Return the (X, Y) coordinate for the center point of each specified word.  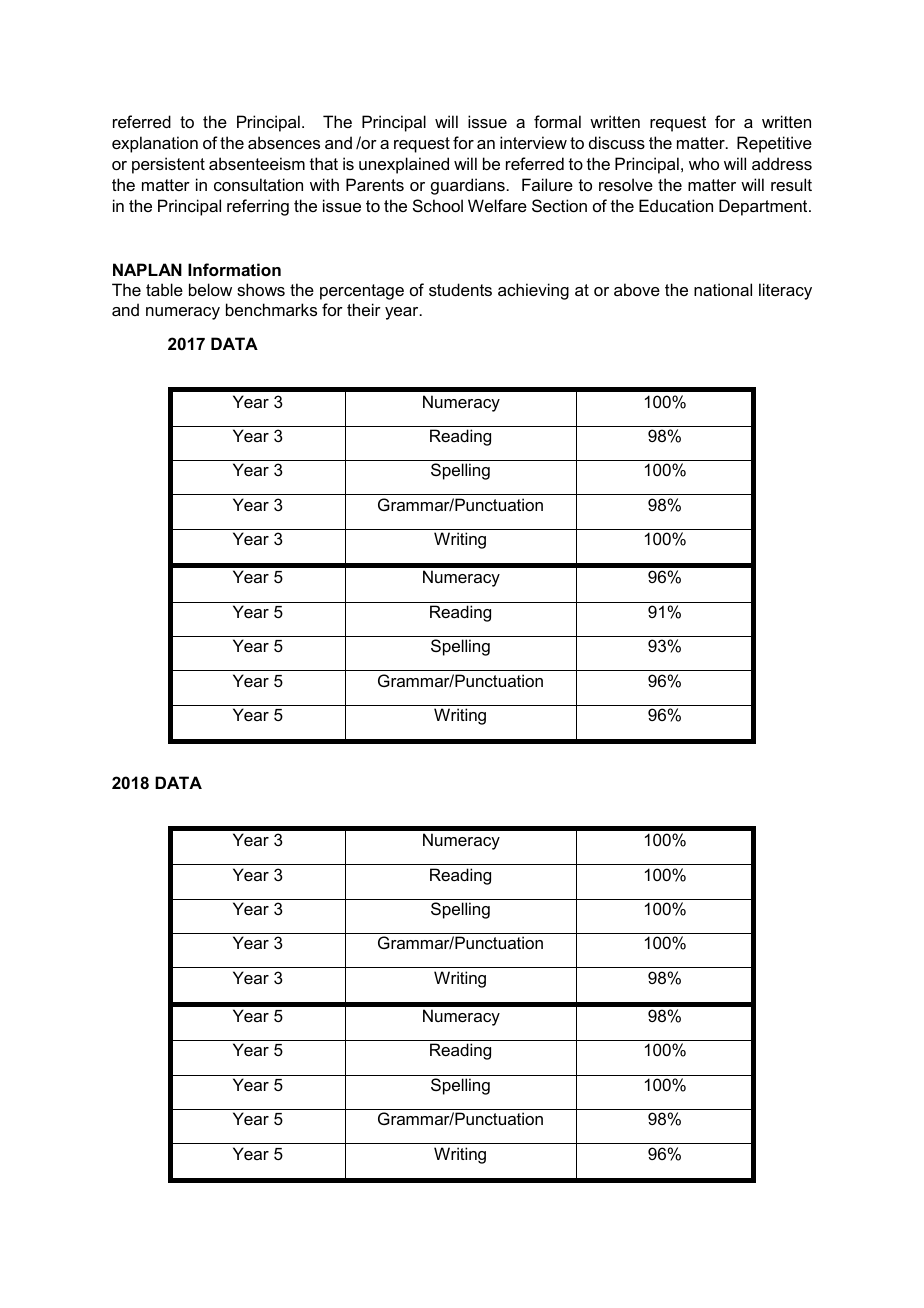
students (460, 289)
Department (764, 207)
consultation (258, 184)
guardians (468, 186)
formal (557, 121)
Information (234, 269)
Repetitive (774, 144)
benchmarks (271, 309)
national (723, 289)
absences (284, 142)
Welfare (497, 205)
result (791, 184)
